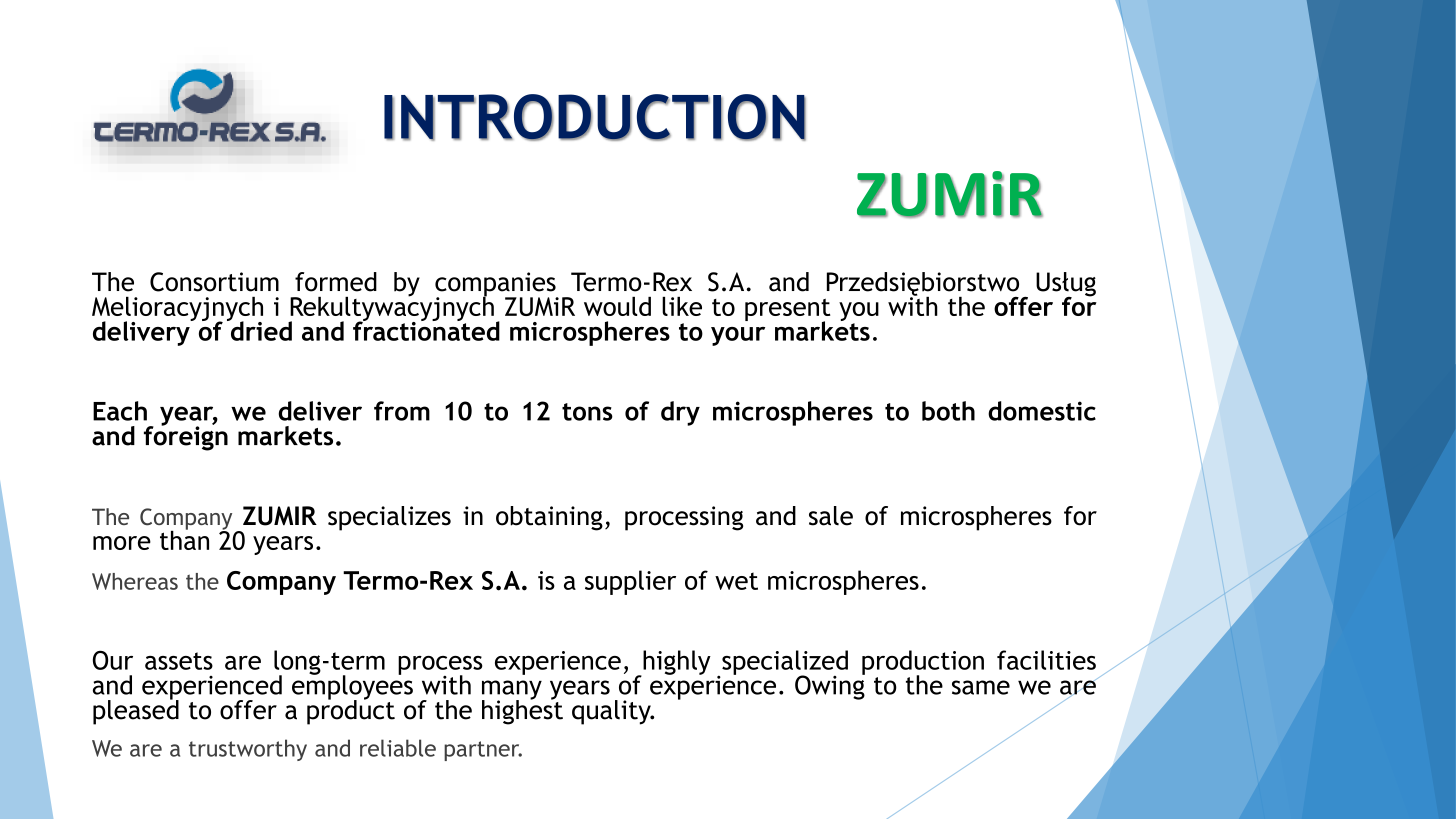  Describe the element at coordinates (496, 285) in the screenshot. I see `companies` at that location.
